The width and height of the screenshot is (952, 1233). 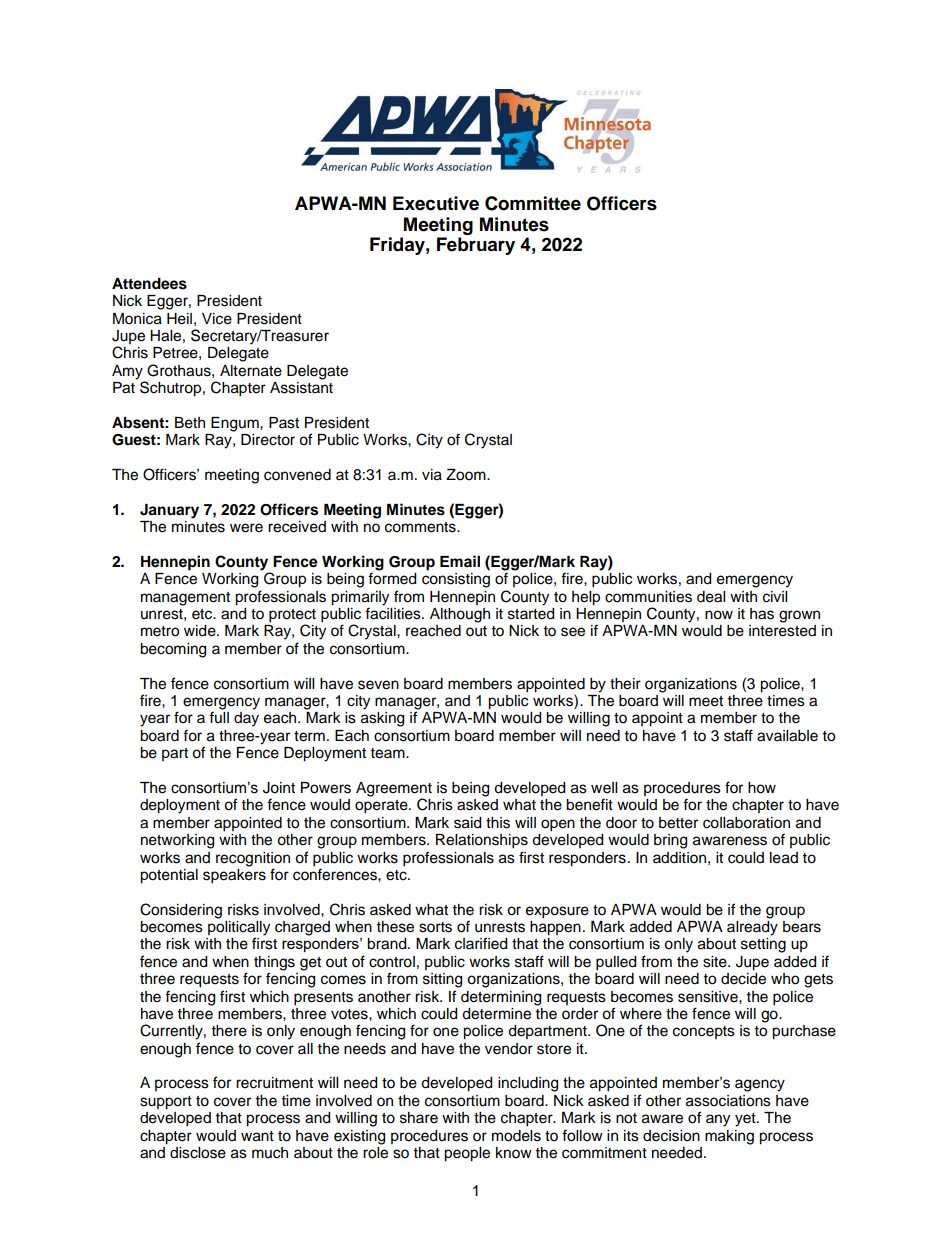 What do you see at coordinates (149, 284) in the screenshot?
I see `Attendees` at bounding box center [149, 284].
